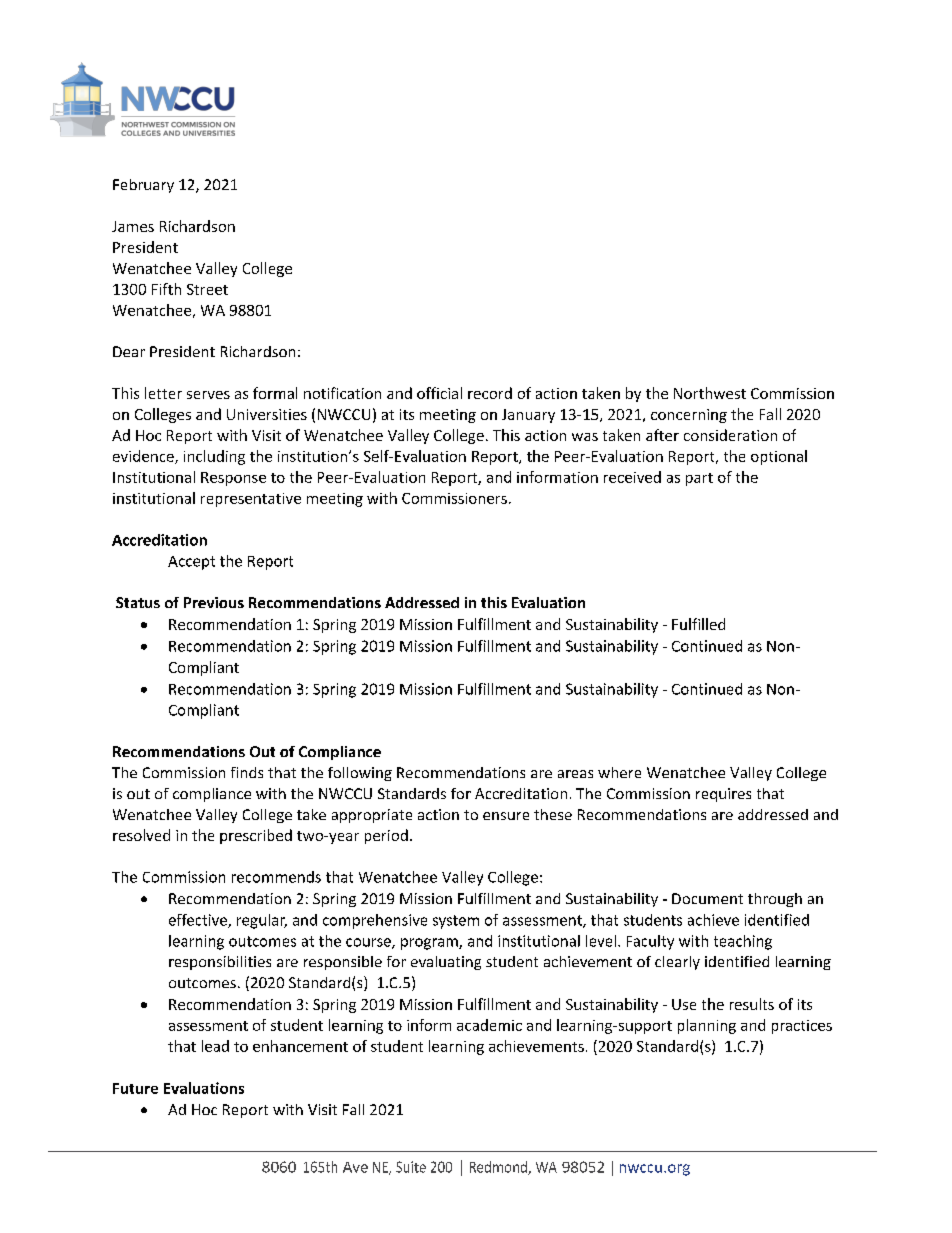 The height and width of the page is (1233, 952). Describe the element at coordinates (710, 393) in the page. I see `Northwest` at that location.
